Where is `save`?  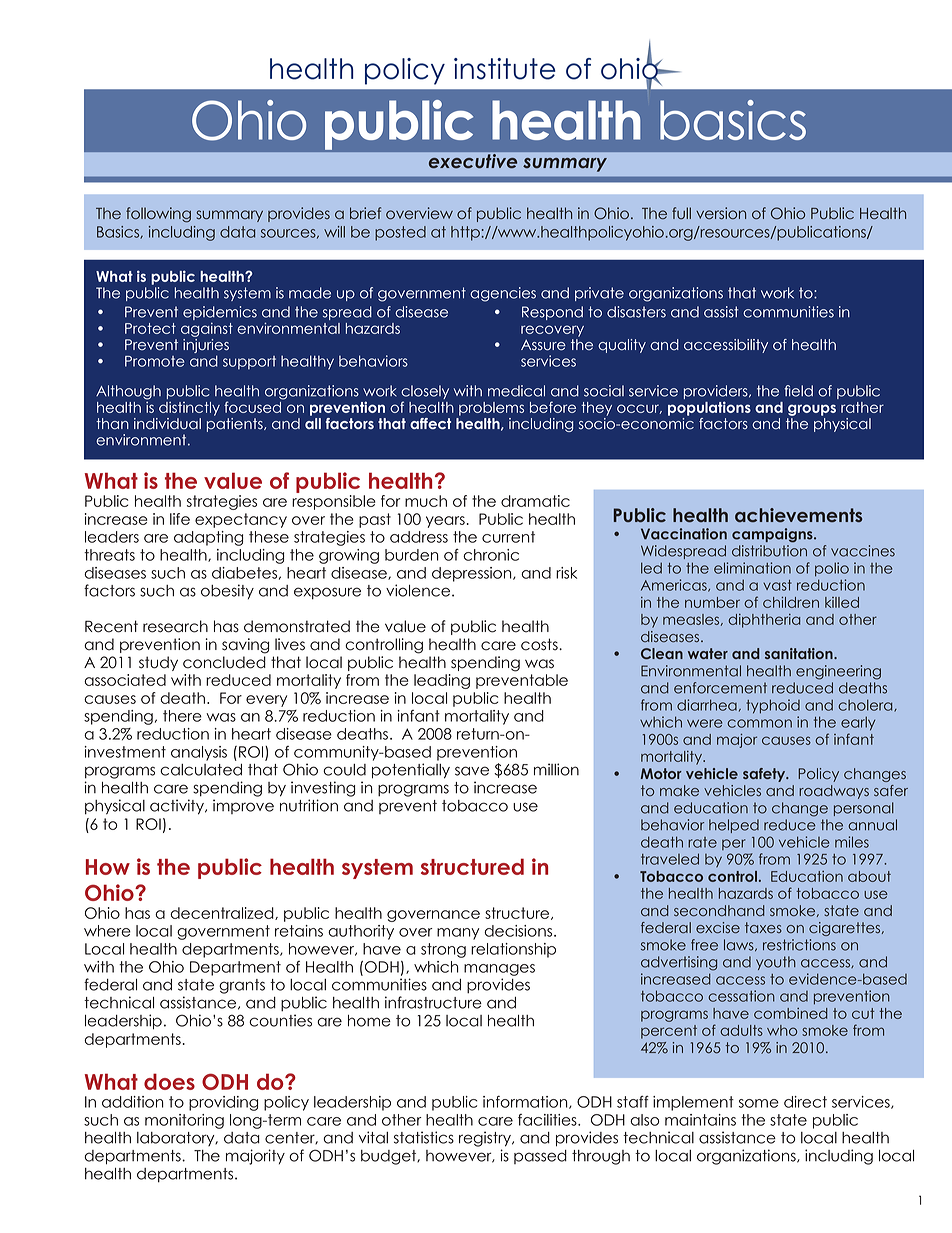 save is located at coordinates (472, 771).
